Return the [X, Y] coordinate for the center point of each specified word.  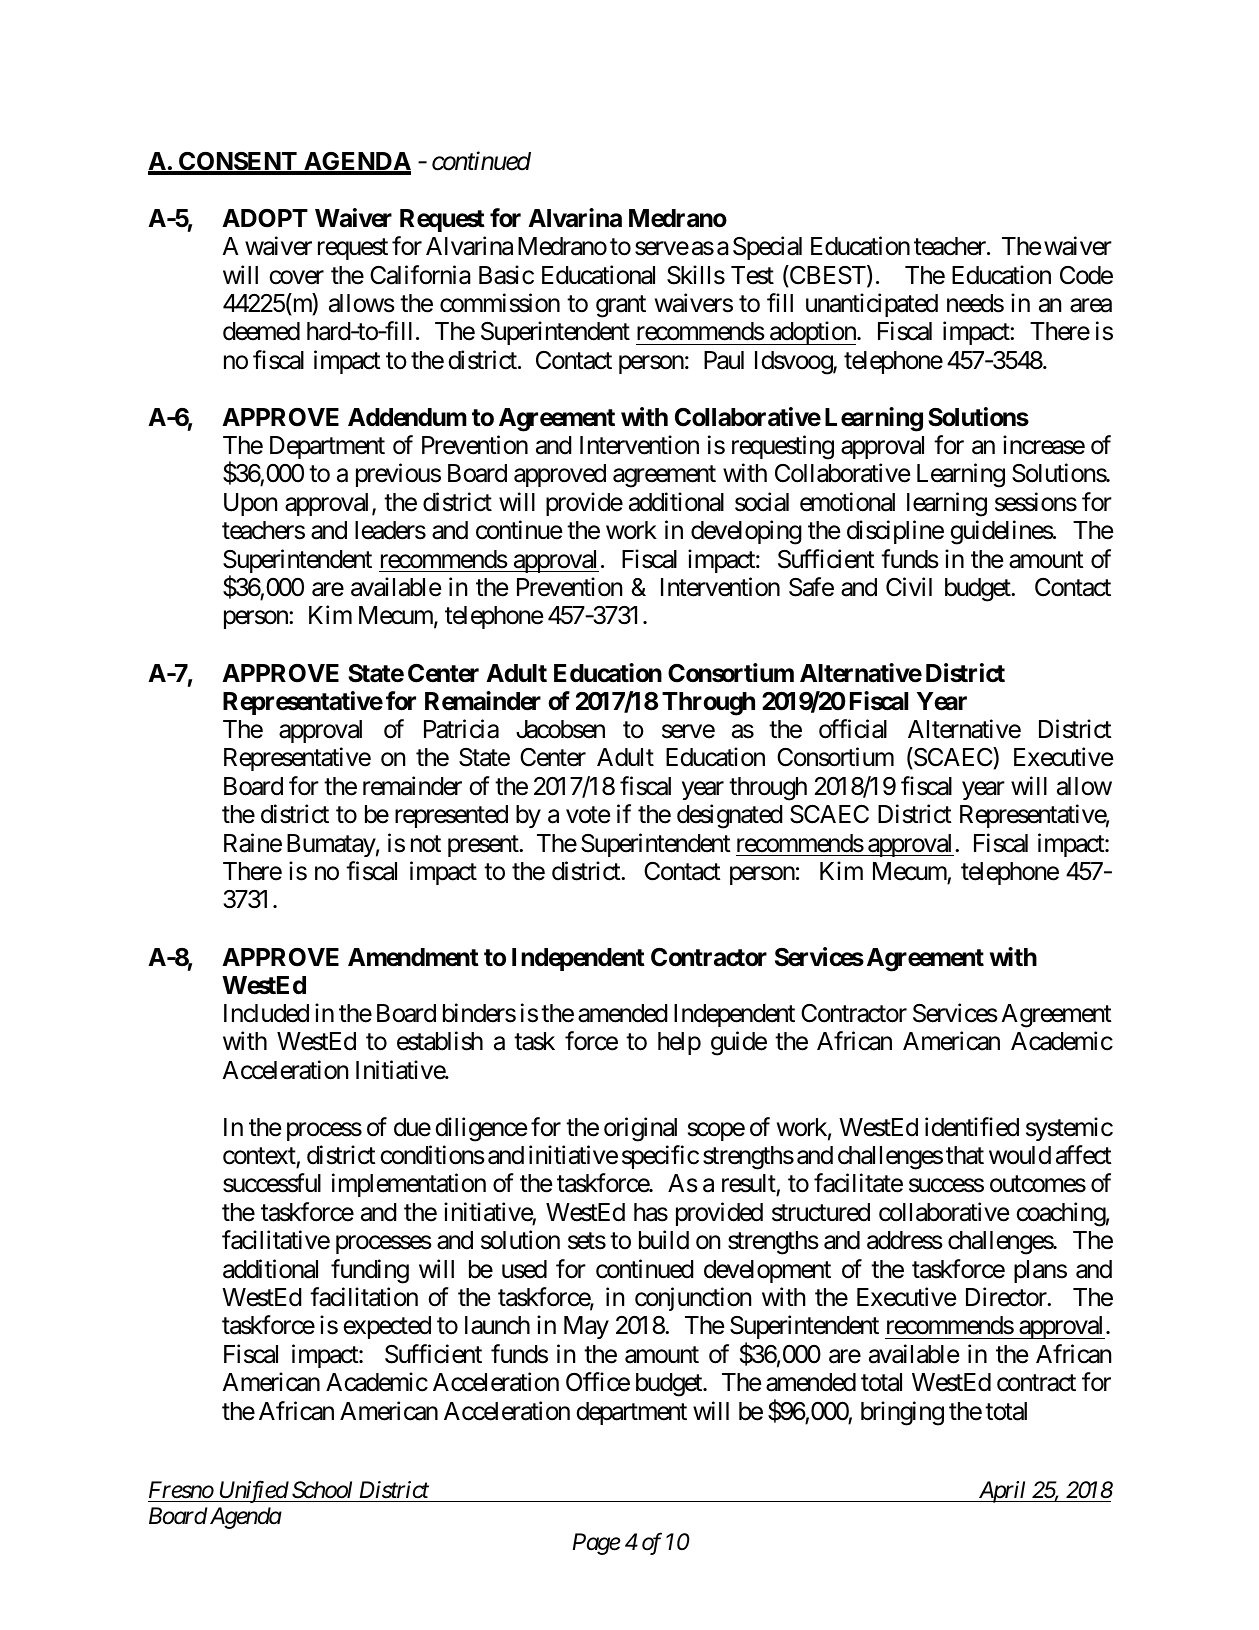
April [1002, 1492]
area [1091, 306]
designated [730, 816]
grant [621, 307]
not [426, 844]
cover [296, 277]
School [322, 1490]
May [586, 1327]
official [853, 729]
